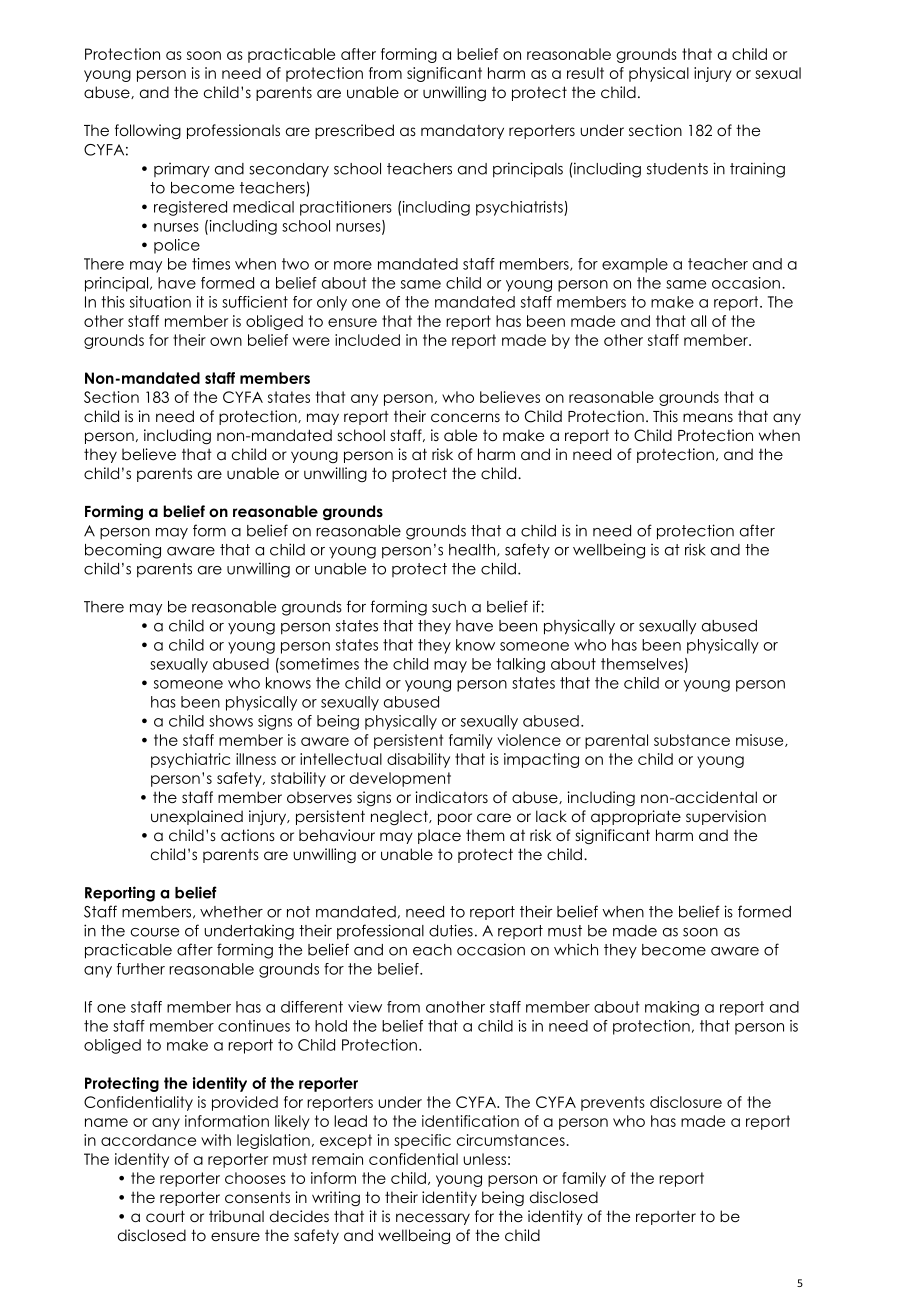  Describe the element at coordinates (465, 418) in the screenshot. I see `concerns` at that location.
